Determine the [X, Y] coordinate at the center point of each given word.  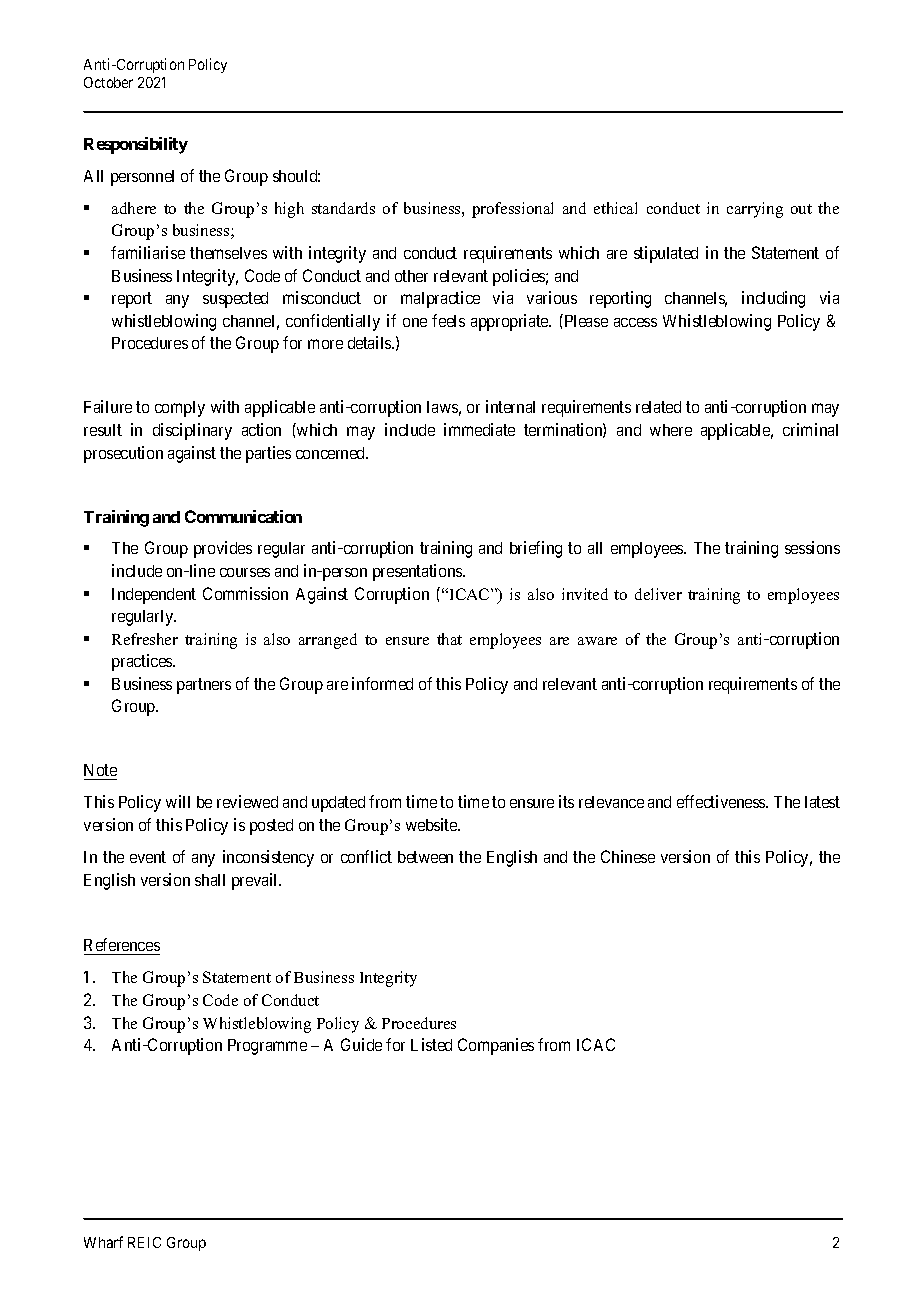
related [658, 407]
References [122, 944]
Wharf [103, 1242]
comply [180, 409]
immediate [479, 429]
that [449, 639]
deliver [658, 594]
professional [512, 210]
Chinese [628, 856]
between [425, 857]
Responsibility [136, 145]
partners [204, 686]
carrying [755, 210]
